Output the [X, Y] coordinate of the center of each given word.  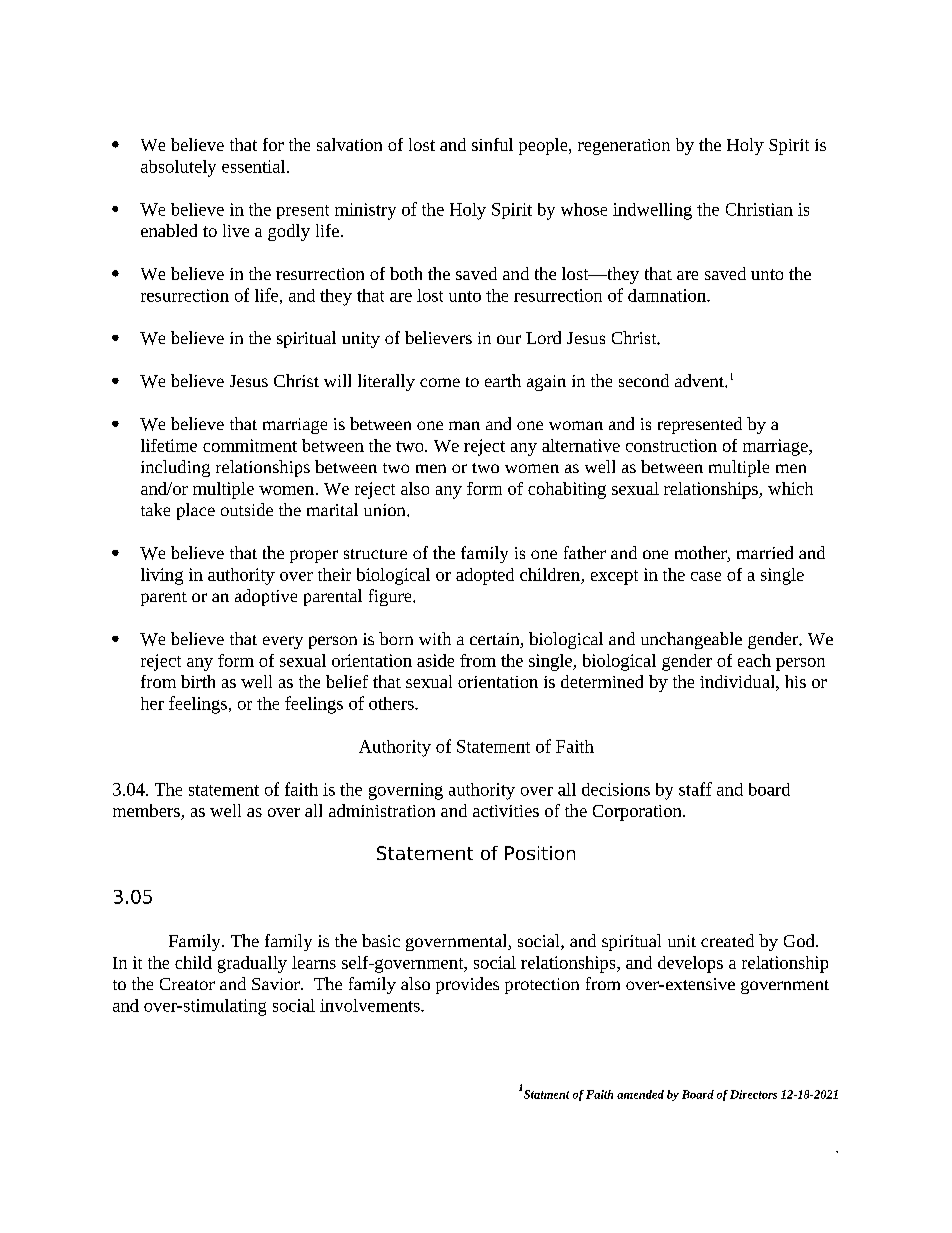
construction [671, 445]
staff [695, 789]
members [147, 812]
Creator [187, 984]
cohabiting [567, 490]
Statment [546, 1094]
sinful [492, 144]
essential [255, 166]
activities [506, 811]
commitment [250, 445]
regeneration [624, 147]
